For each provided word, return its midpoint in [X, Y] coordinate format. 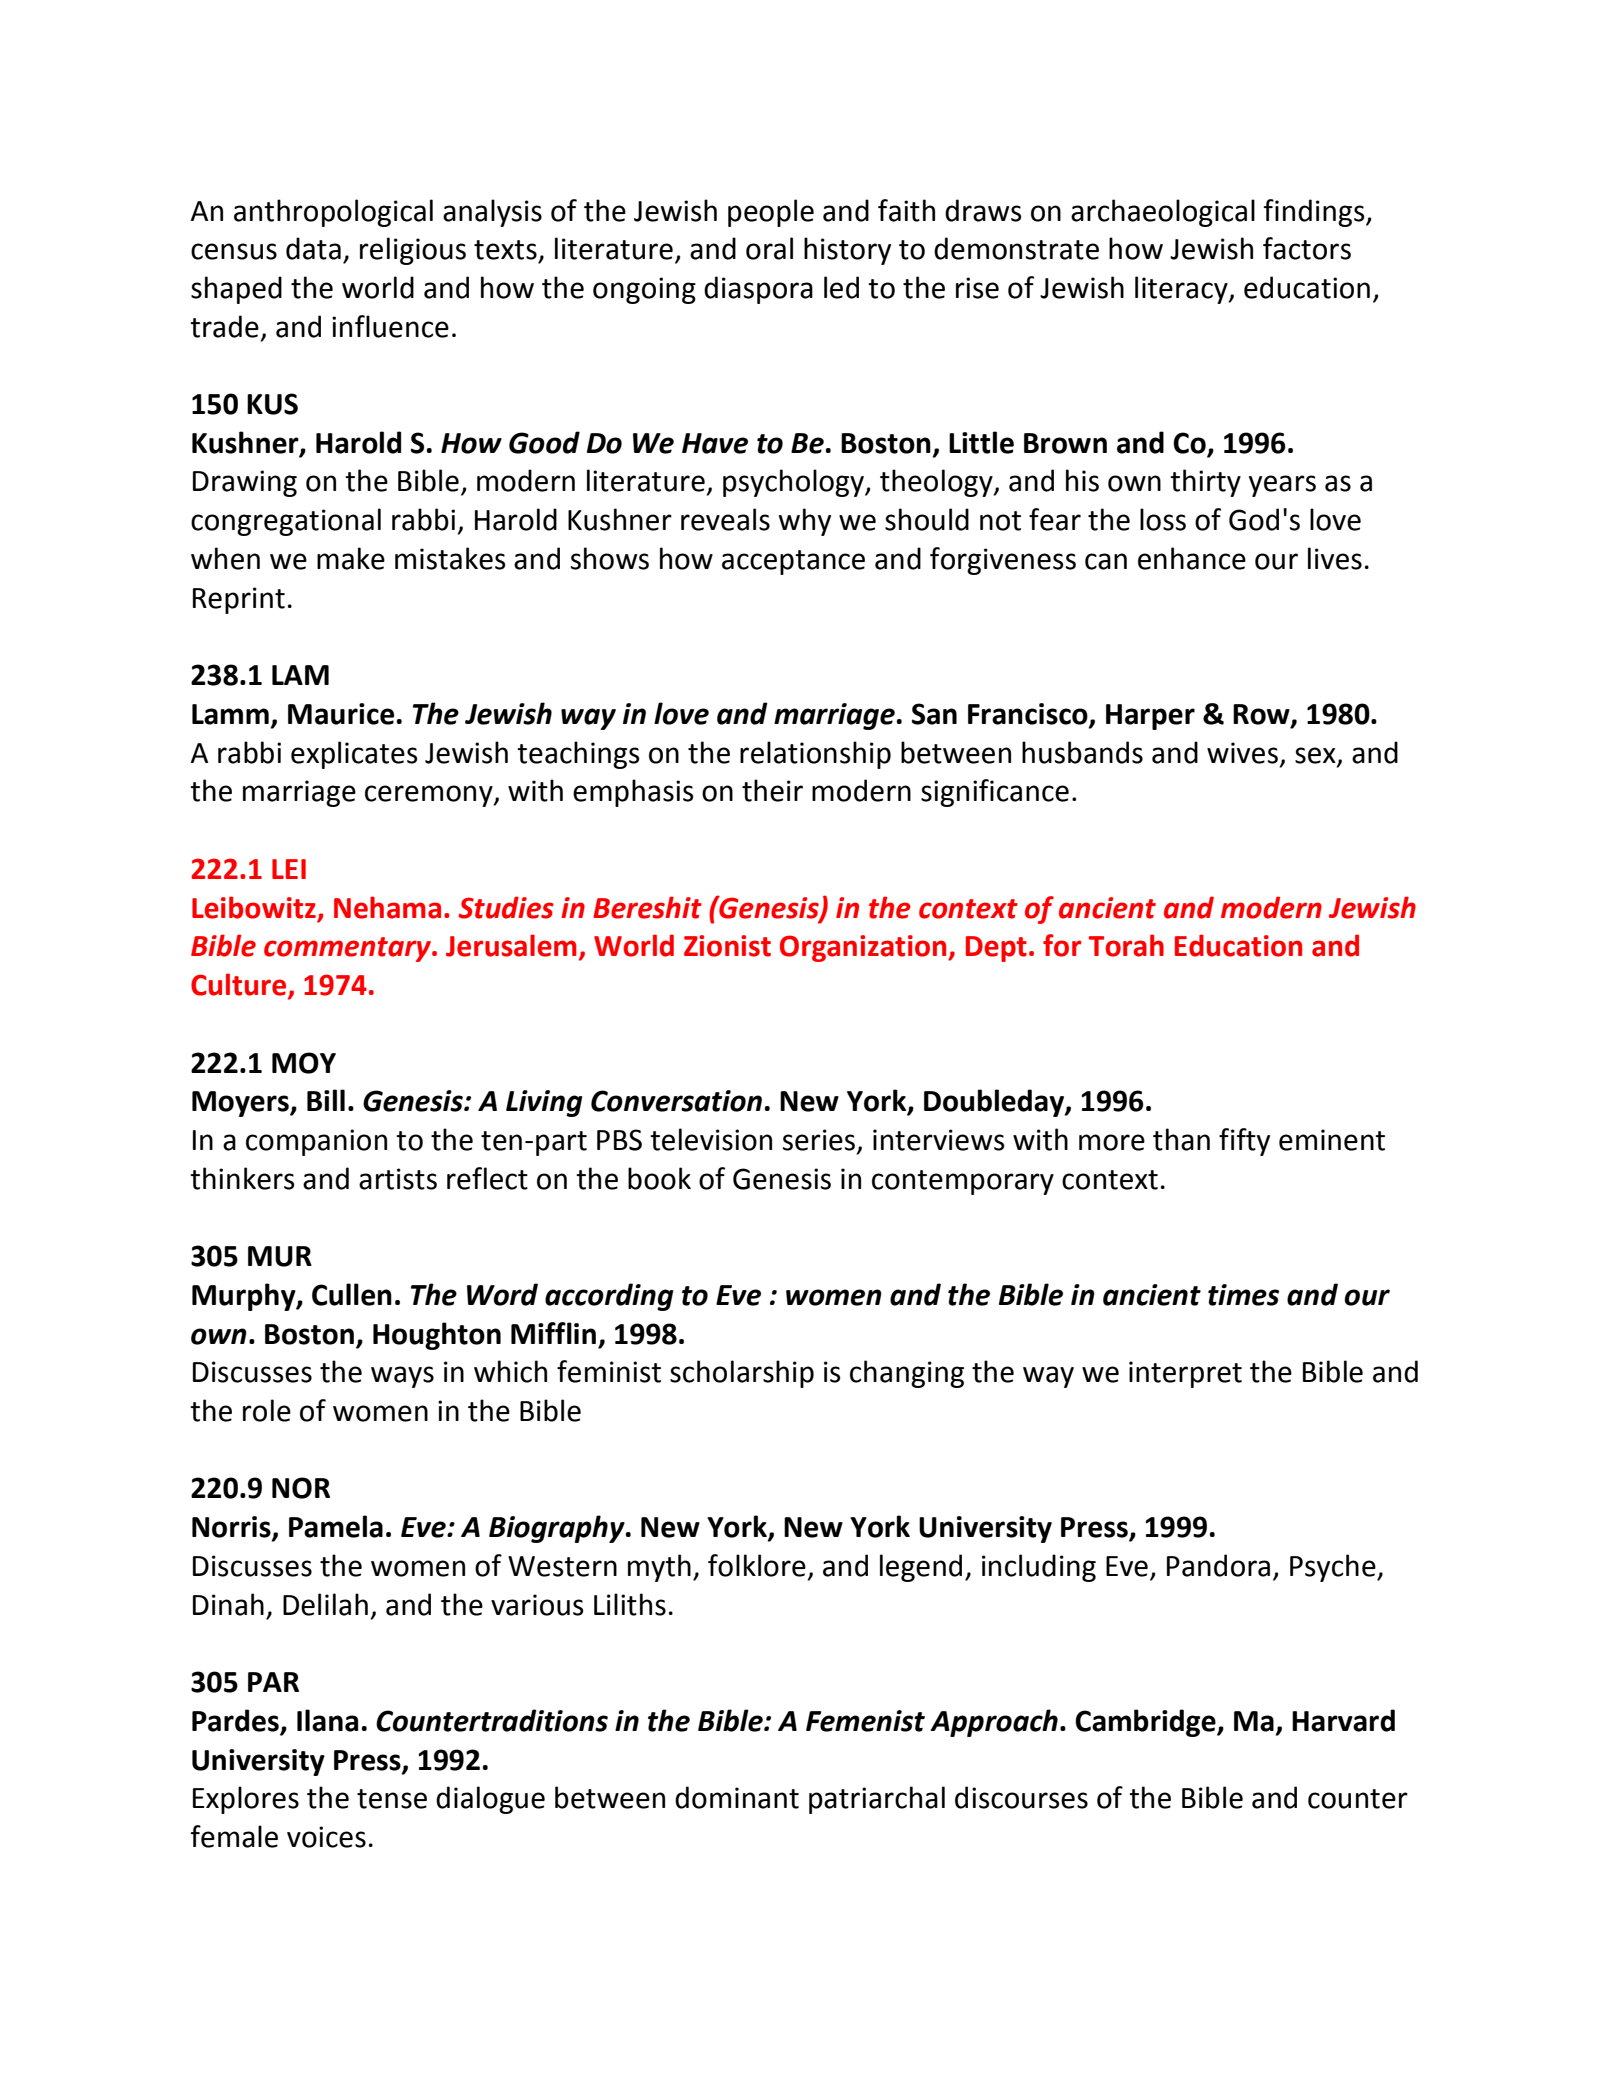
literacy [1182, 290]
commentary [348, 949]
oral [769, 248]
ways [402, 1377]
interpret [1185, 1374]
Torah [1126, 945]
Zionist [727, 946]
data [313, 248]
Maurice [341, 714]
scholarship [742, 1374]
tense [392, 1799]
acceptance [793, 562]
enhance [1192, 558]
